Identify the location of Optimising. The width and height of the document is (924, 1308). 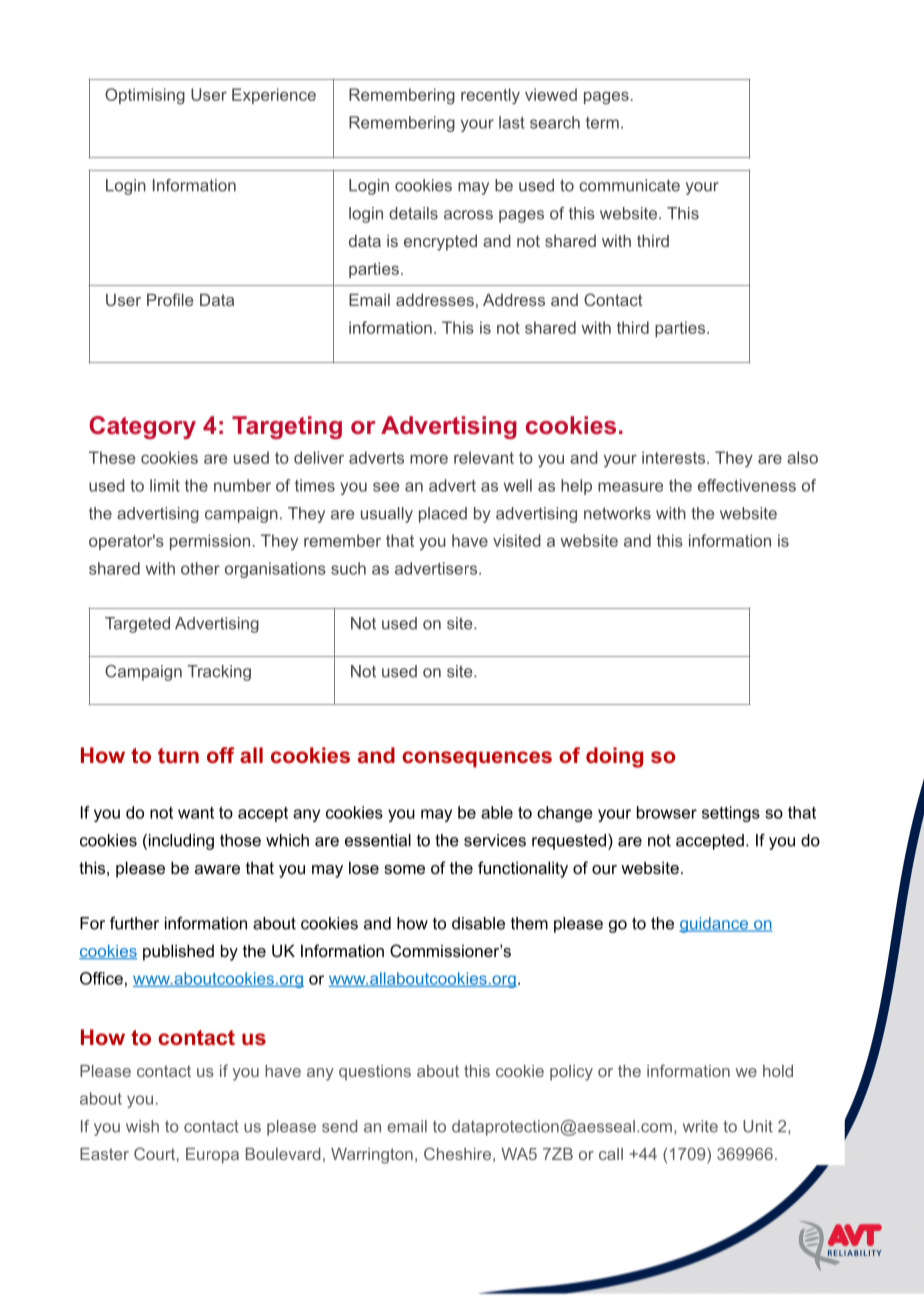
(145, 96).
